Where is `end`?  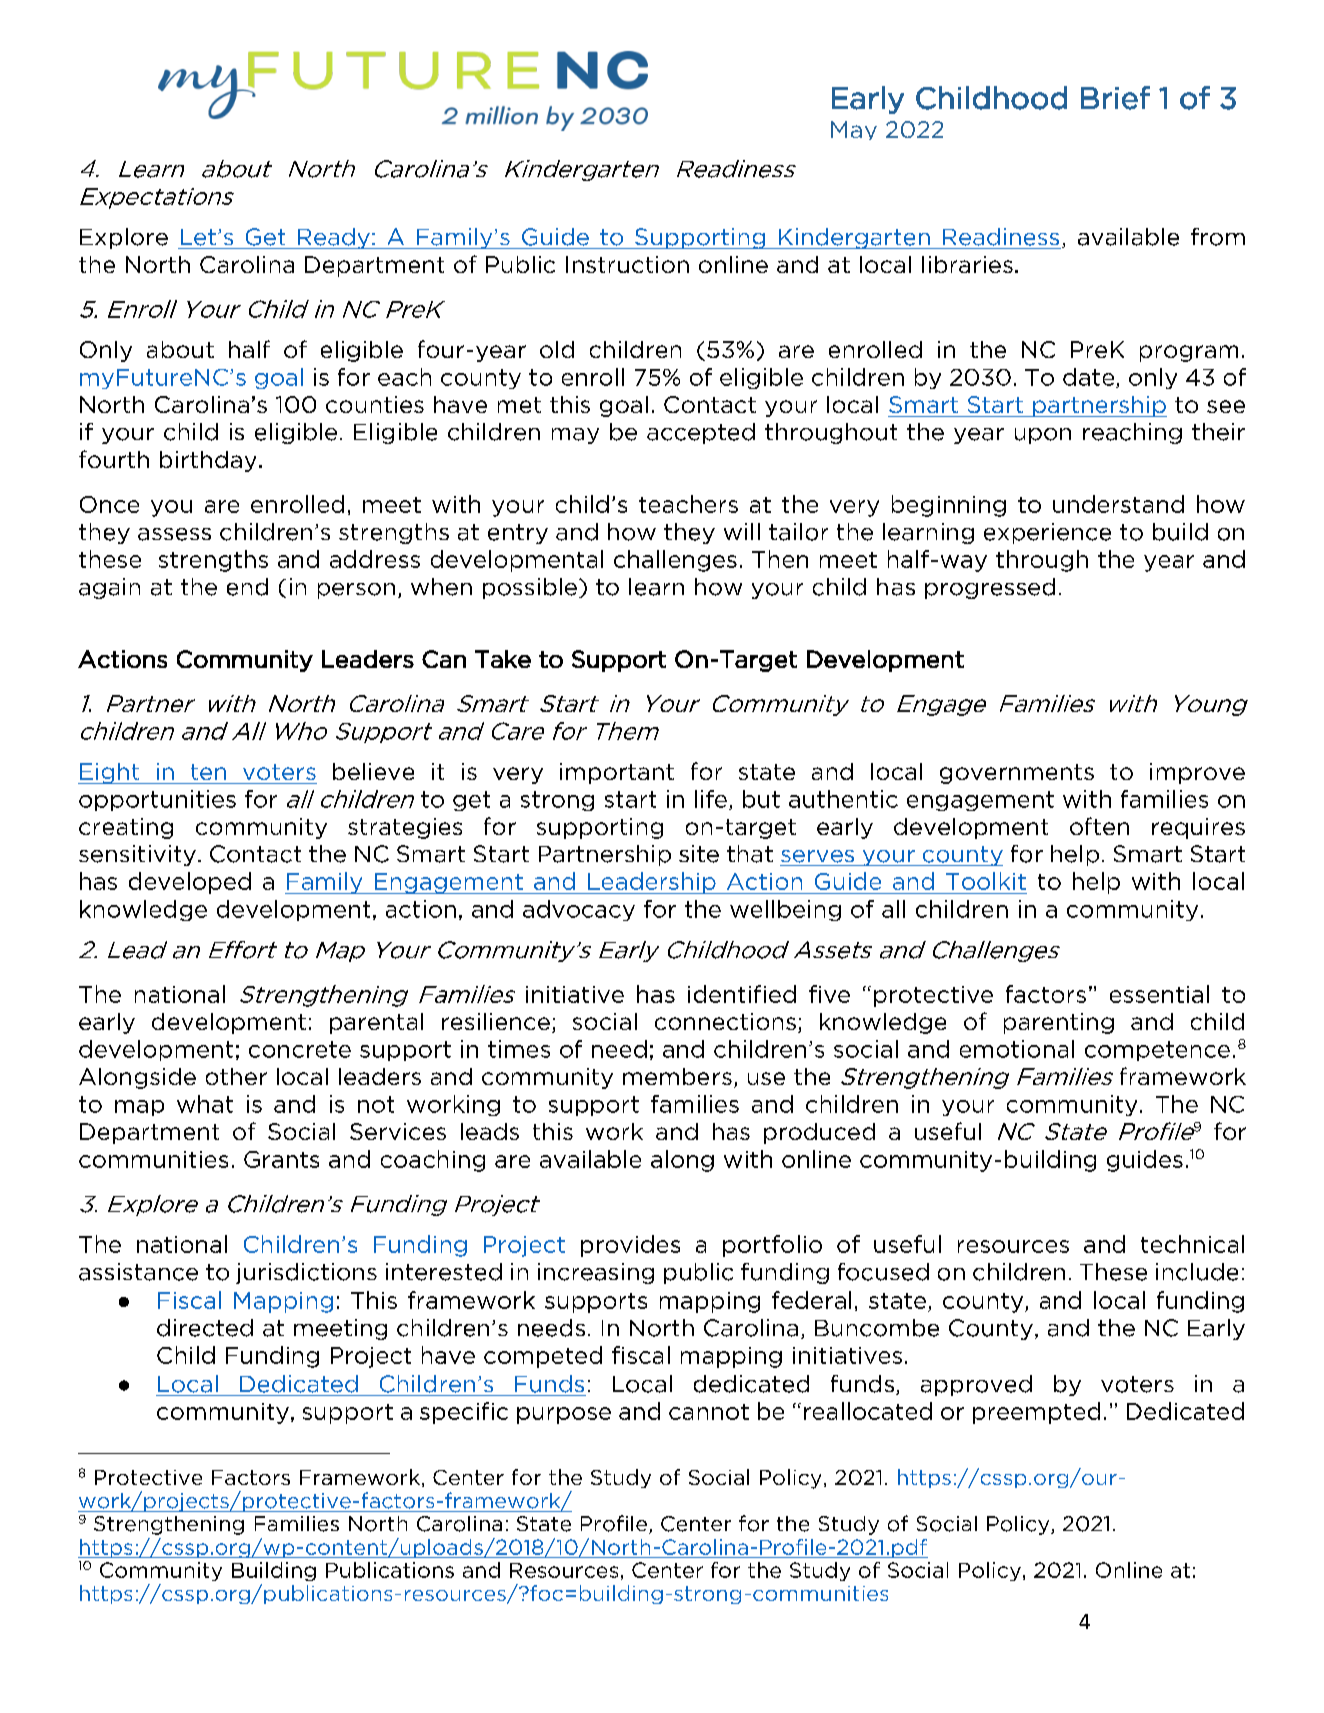
end is located at coordinates (247, 587).
